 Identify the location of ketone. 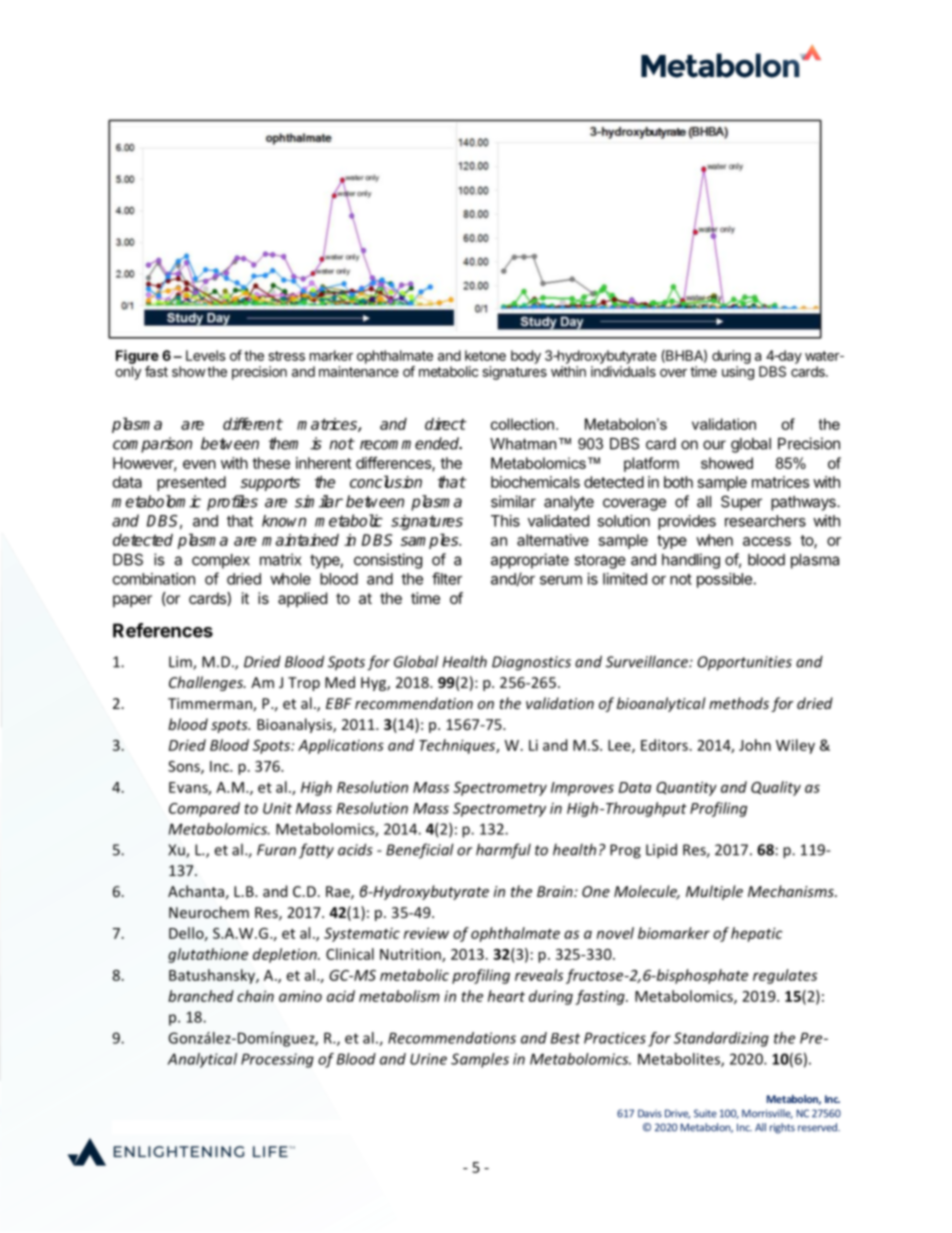
(485, 355).
